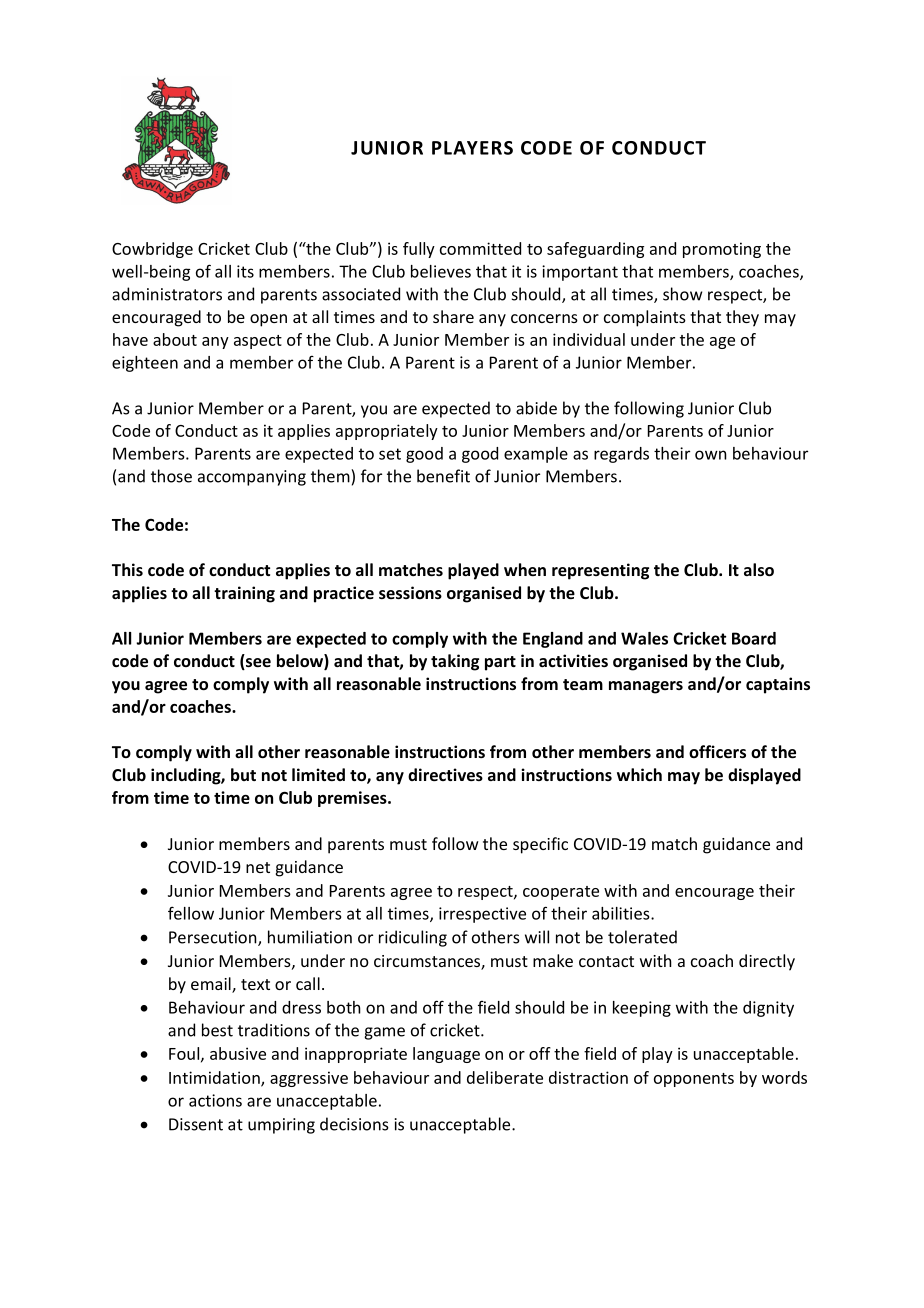 This image has width=924, height=1308. I want to click on believes, so click(441, 271).
